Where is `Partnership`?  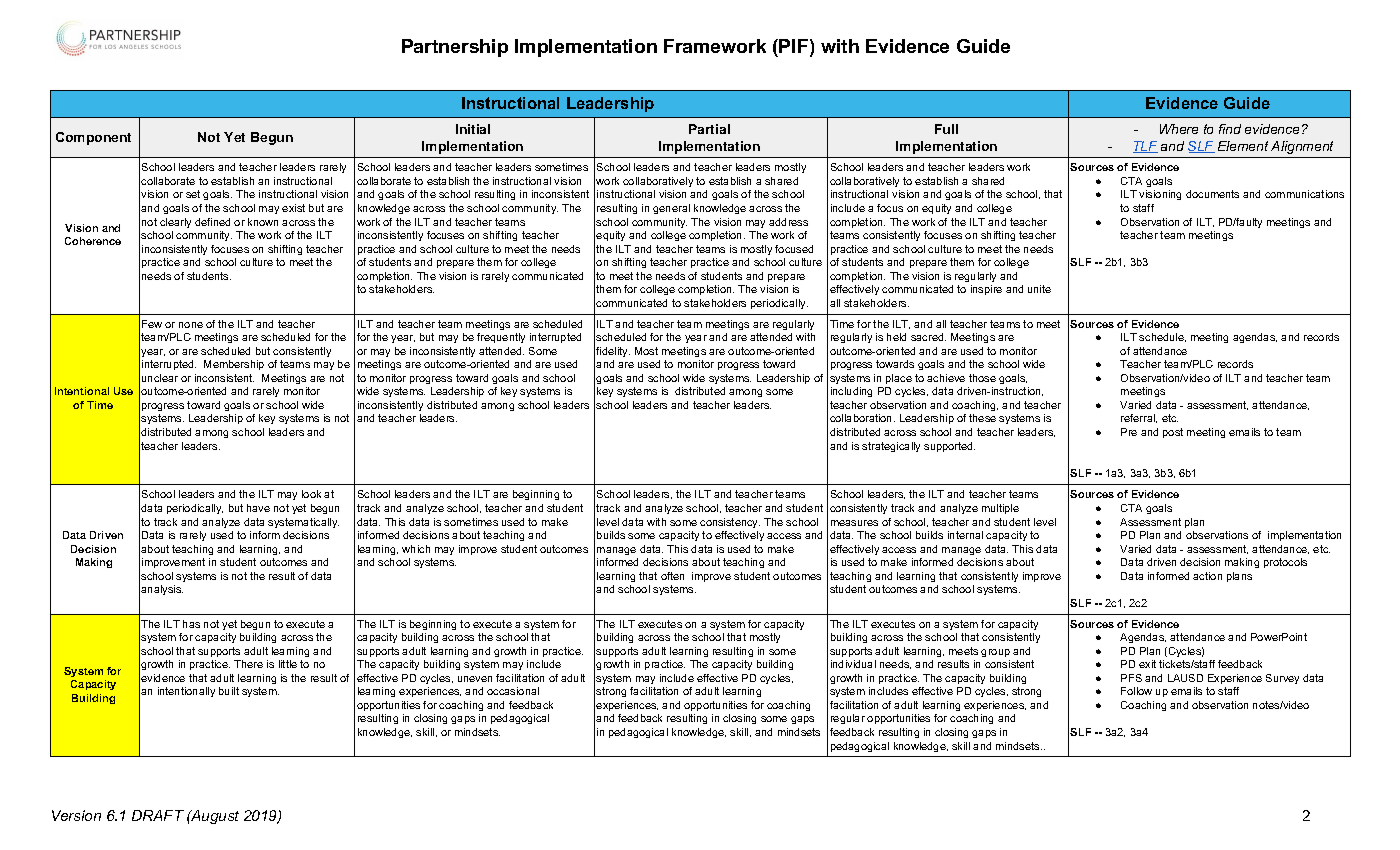 Partnership is located at coordinates (455, 48).
